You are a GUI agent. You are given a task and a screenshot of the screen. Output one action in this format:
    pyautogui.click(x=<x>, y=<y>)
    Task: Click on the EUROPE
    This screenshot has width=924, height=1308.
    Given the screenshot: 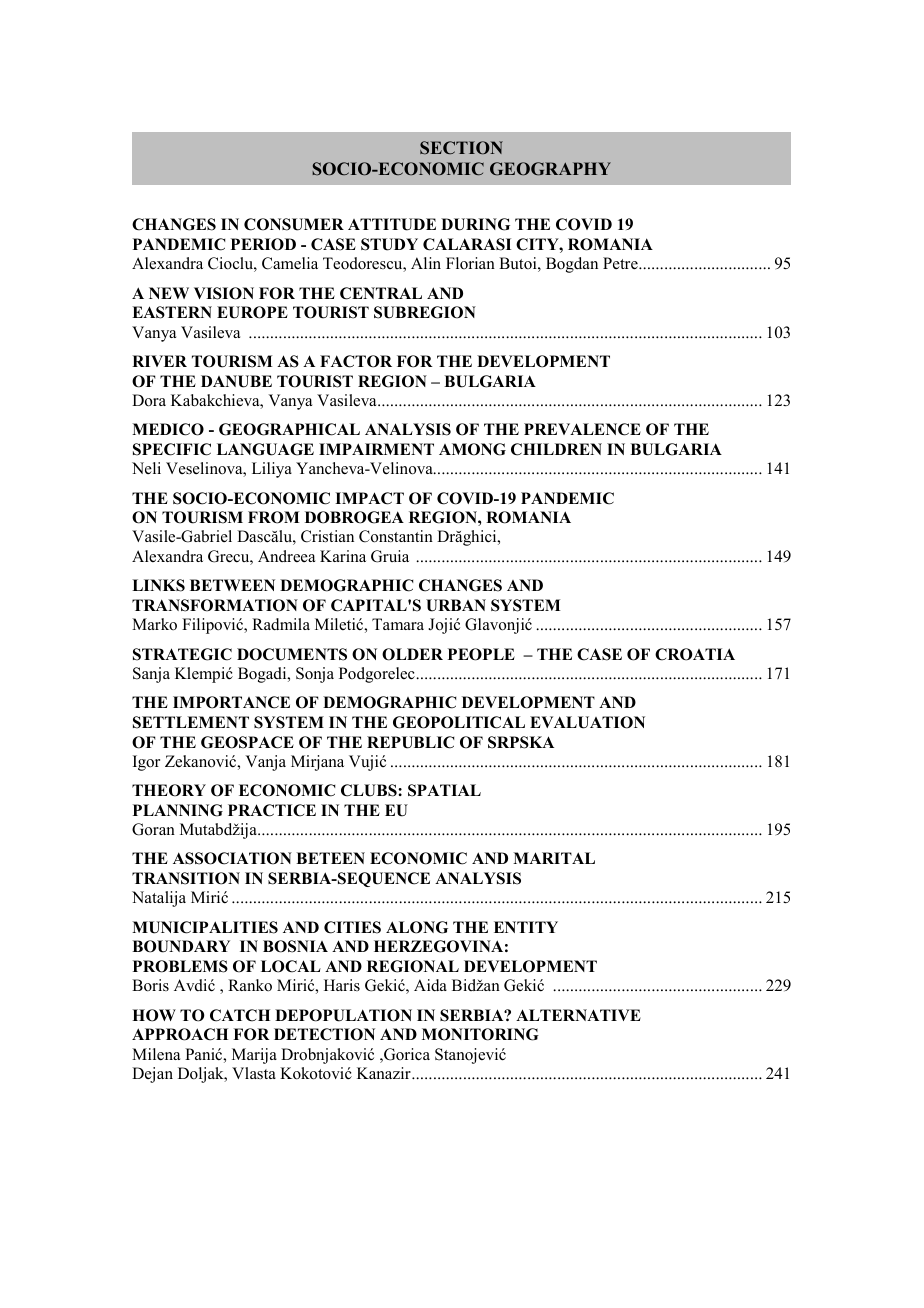 What is the action you would take?
    pyautogui.click(x=252, y=312)
